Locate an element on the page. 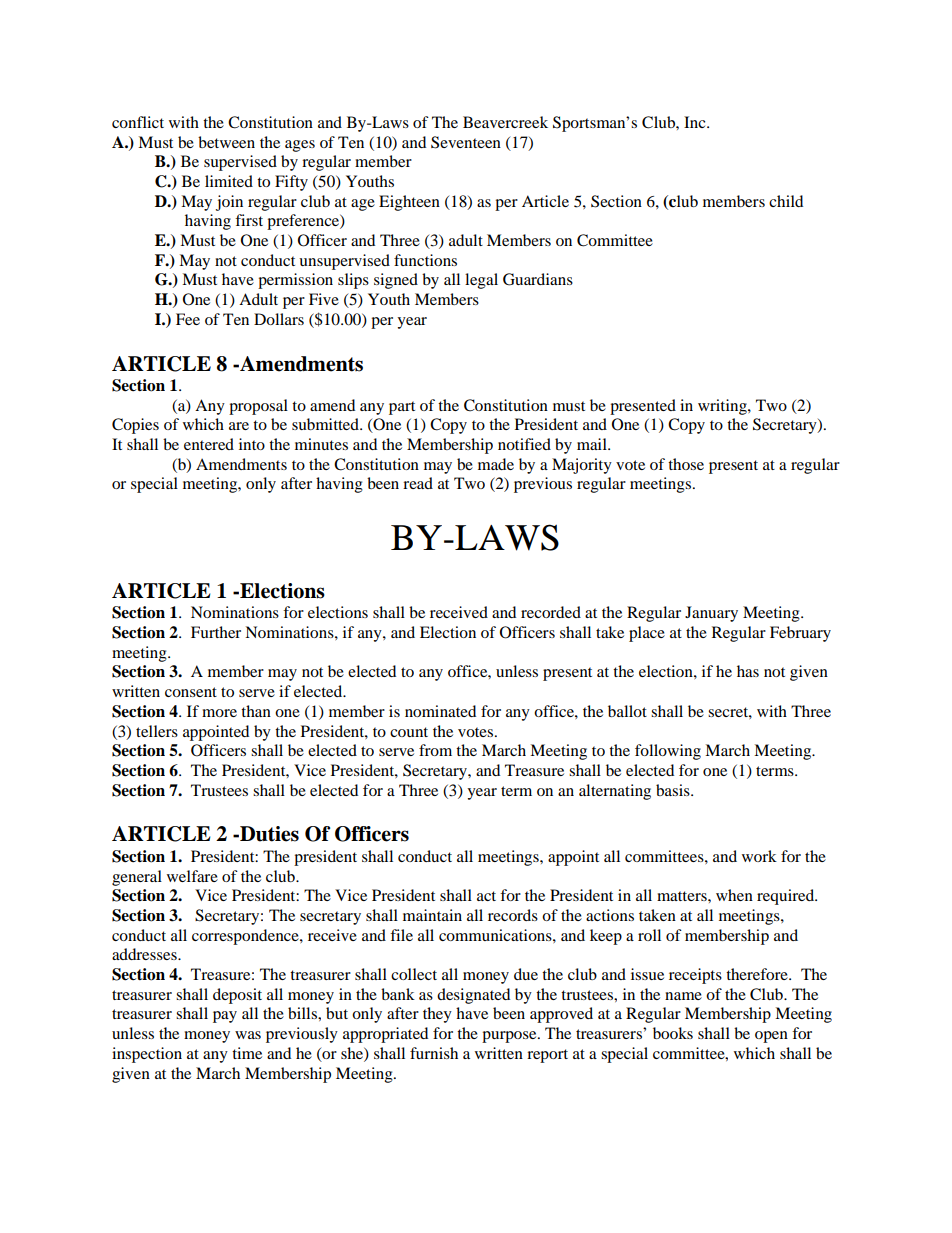  welfare is located at coordinates (192, 876).
